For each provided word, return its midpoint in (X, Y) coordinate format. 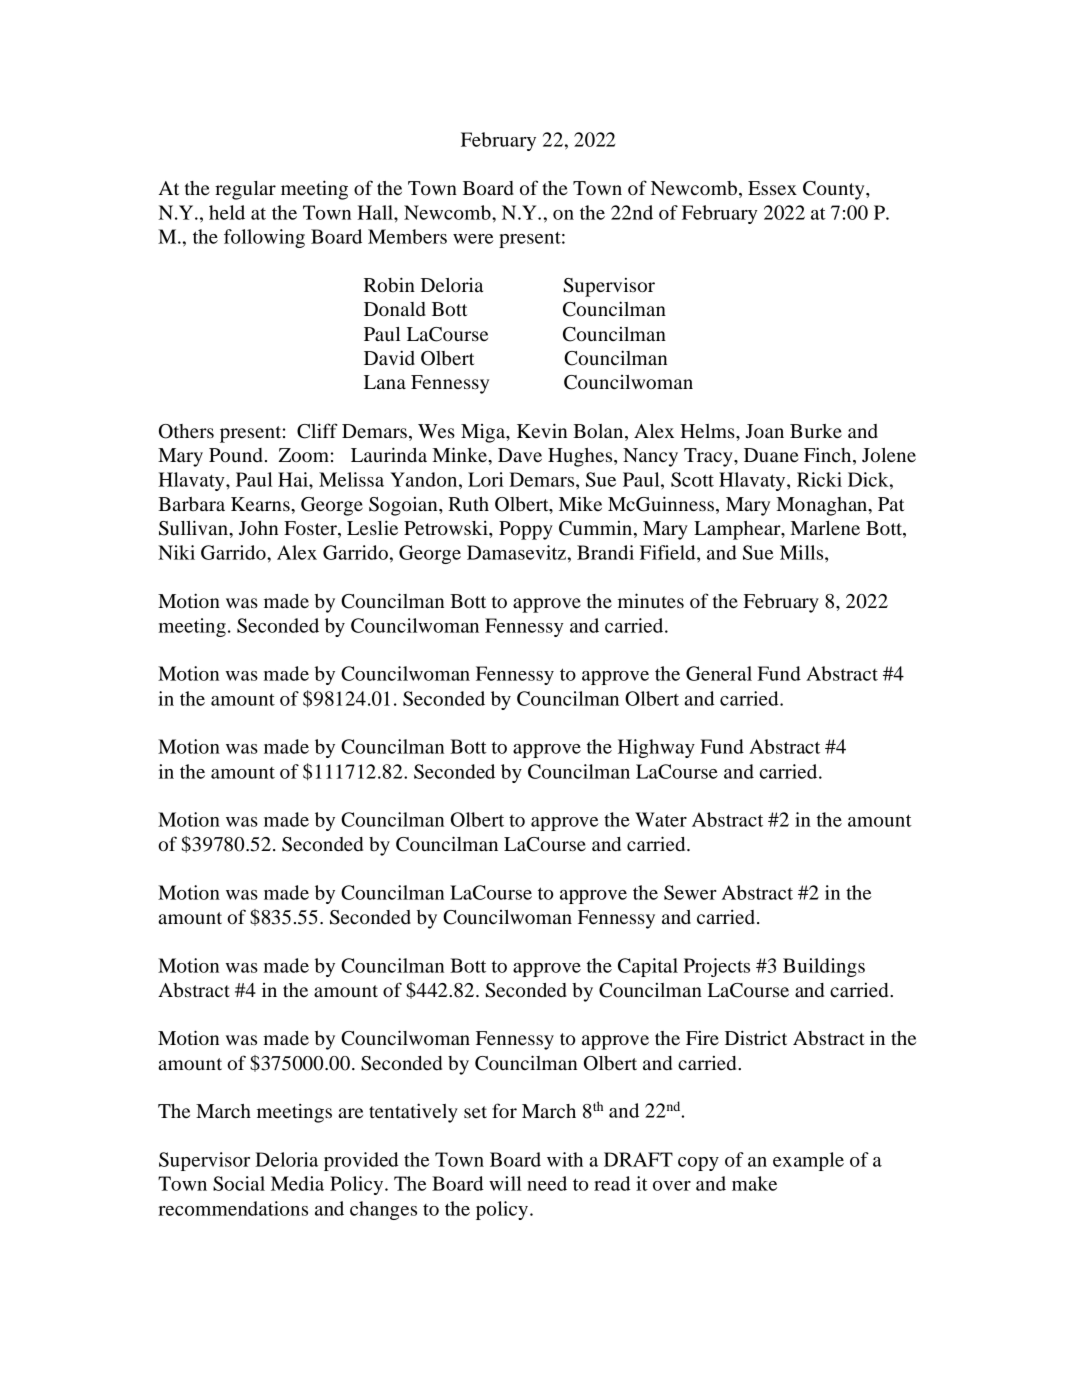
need (547, 1183)
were (473, 239)
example (808, 1161)
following (264, 238)
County (835, 190)
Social (239, 1183)
